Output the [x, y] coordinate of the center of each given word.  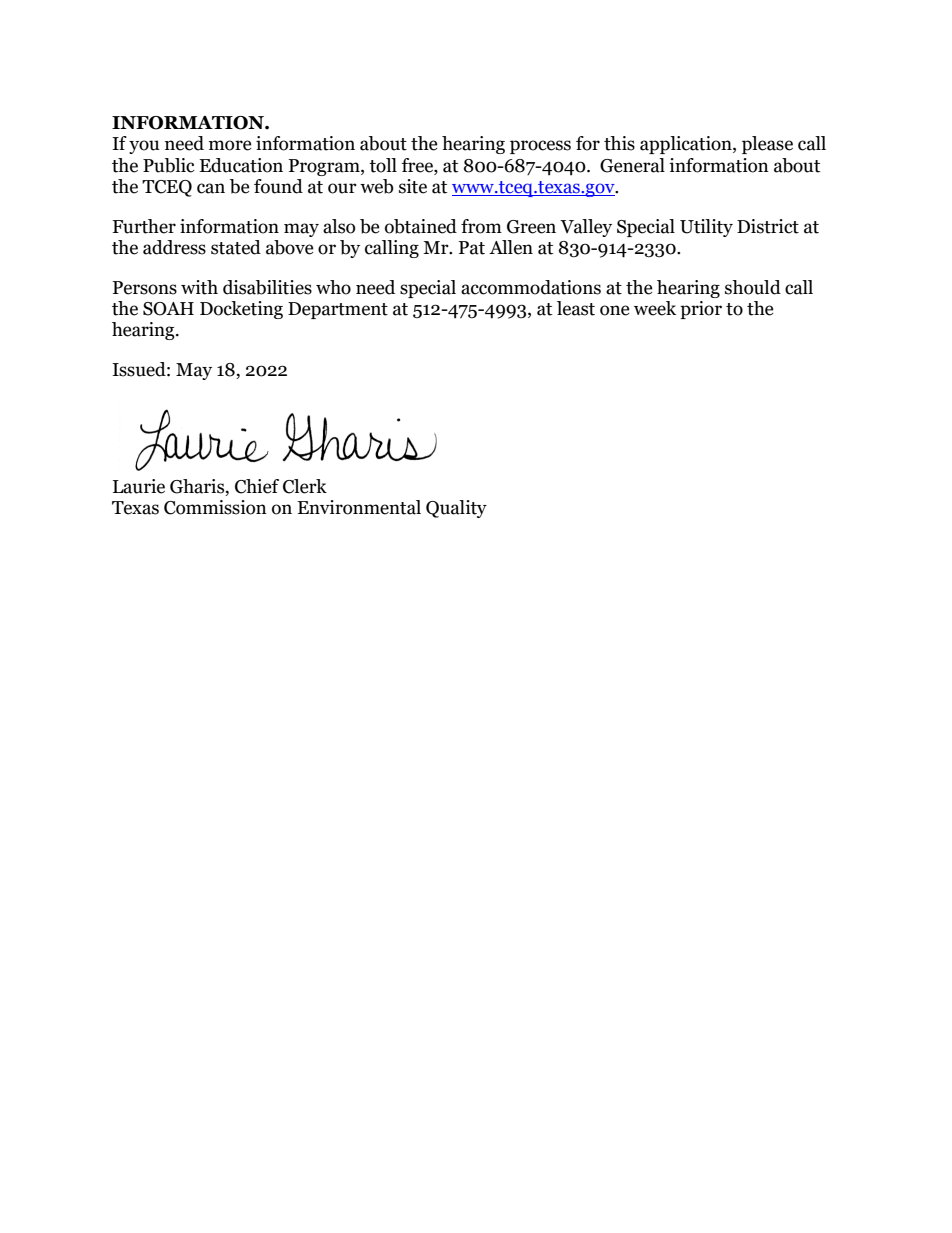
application [687, 145]
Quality [456, 509]
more [230, 145]
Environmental [359, 507]
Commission [215, 507]
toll [383, 165]
